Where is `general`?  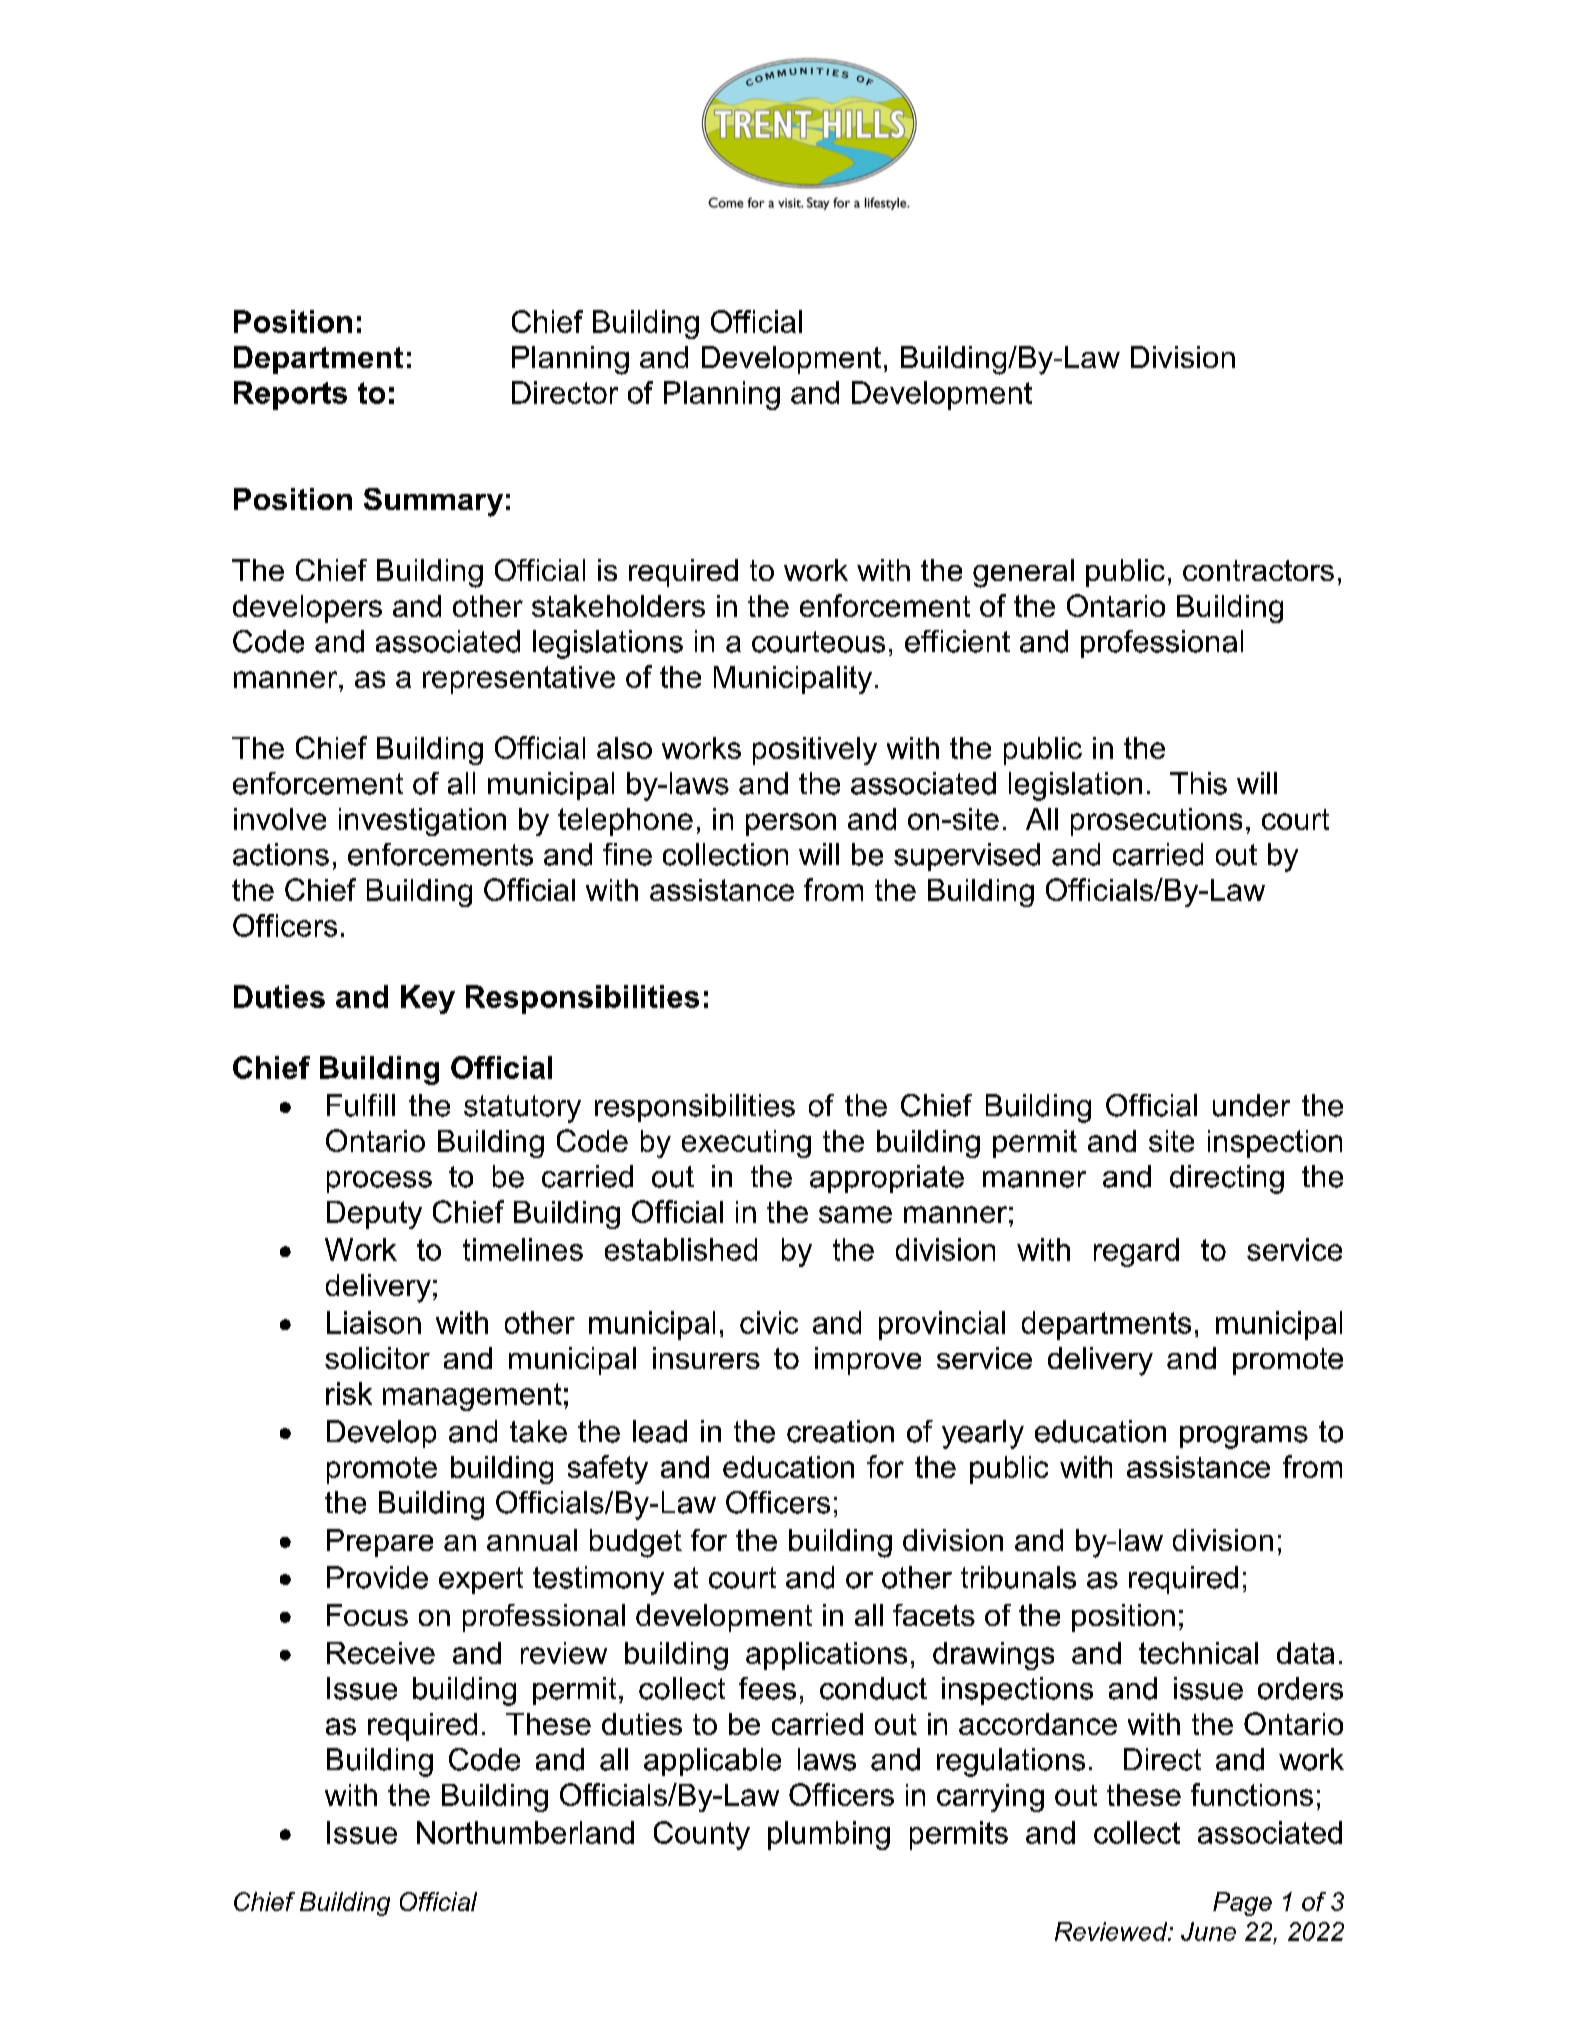
general is located at coordinates (1023, 573).
